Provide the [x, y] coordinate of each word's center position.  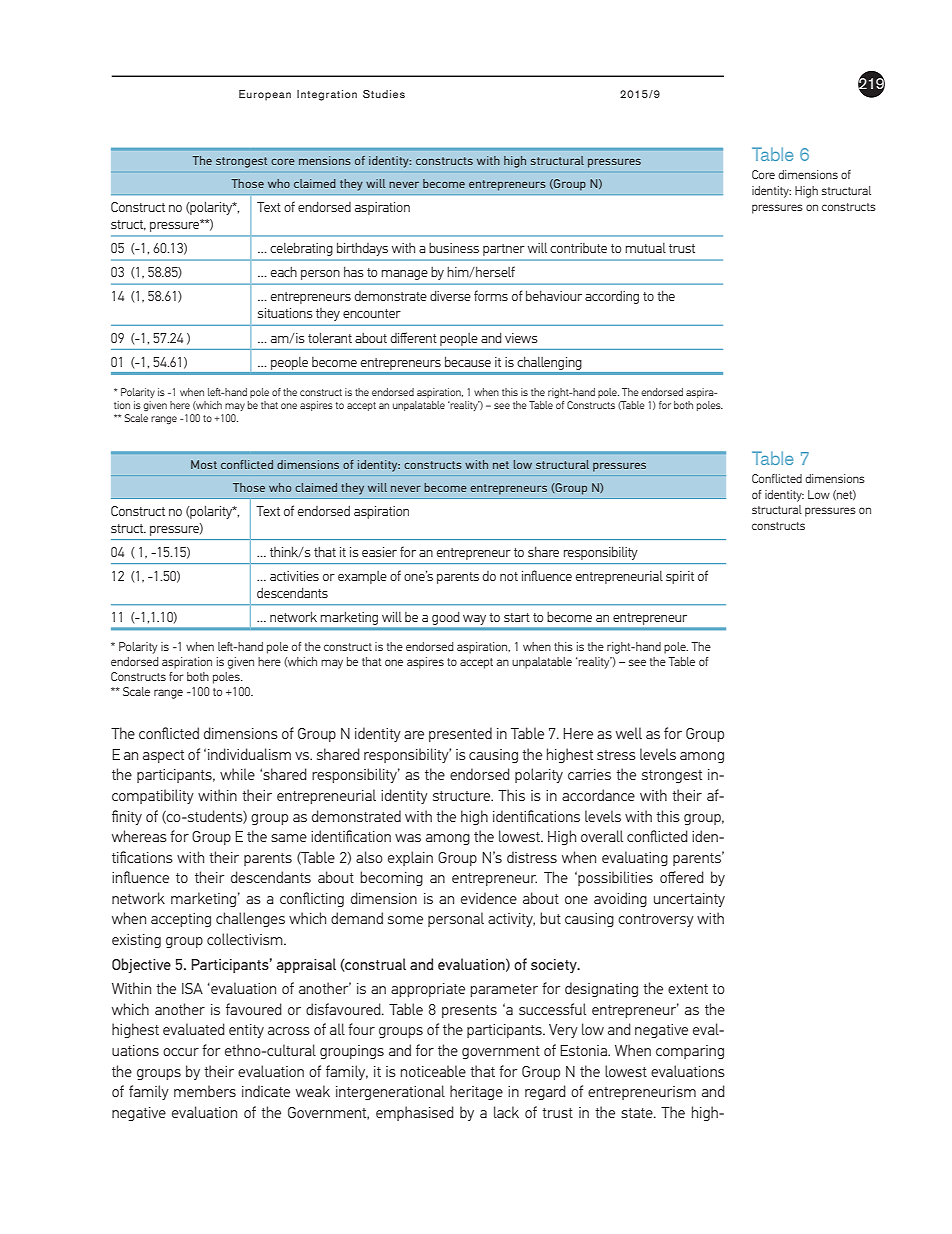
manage [404, 275]
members [205, 1091]
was [408, 838]
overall [602, 836]
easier [379, 552]
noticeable [433, 1071]
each [284, 271]
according [612, 297]
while [237, 774]
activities [294, 576]
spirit [680, 577]
